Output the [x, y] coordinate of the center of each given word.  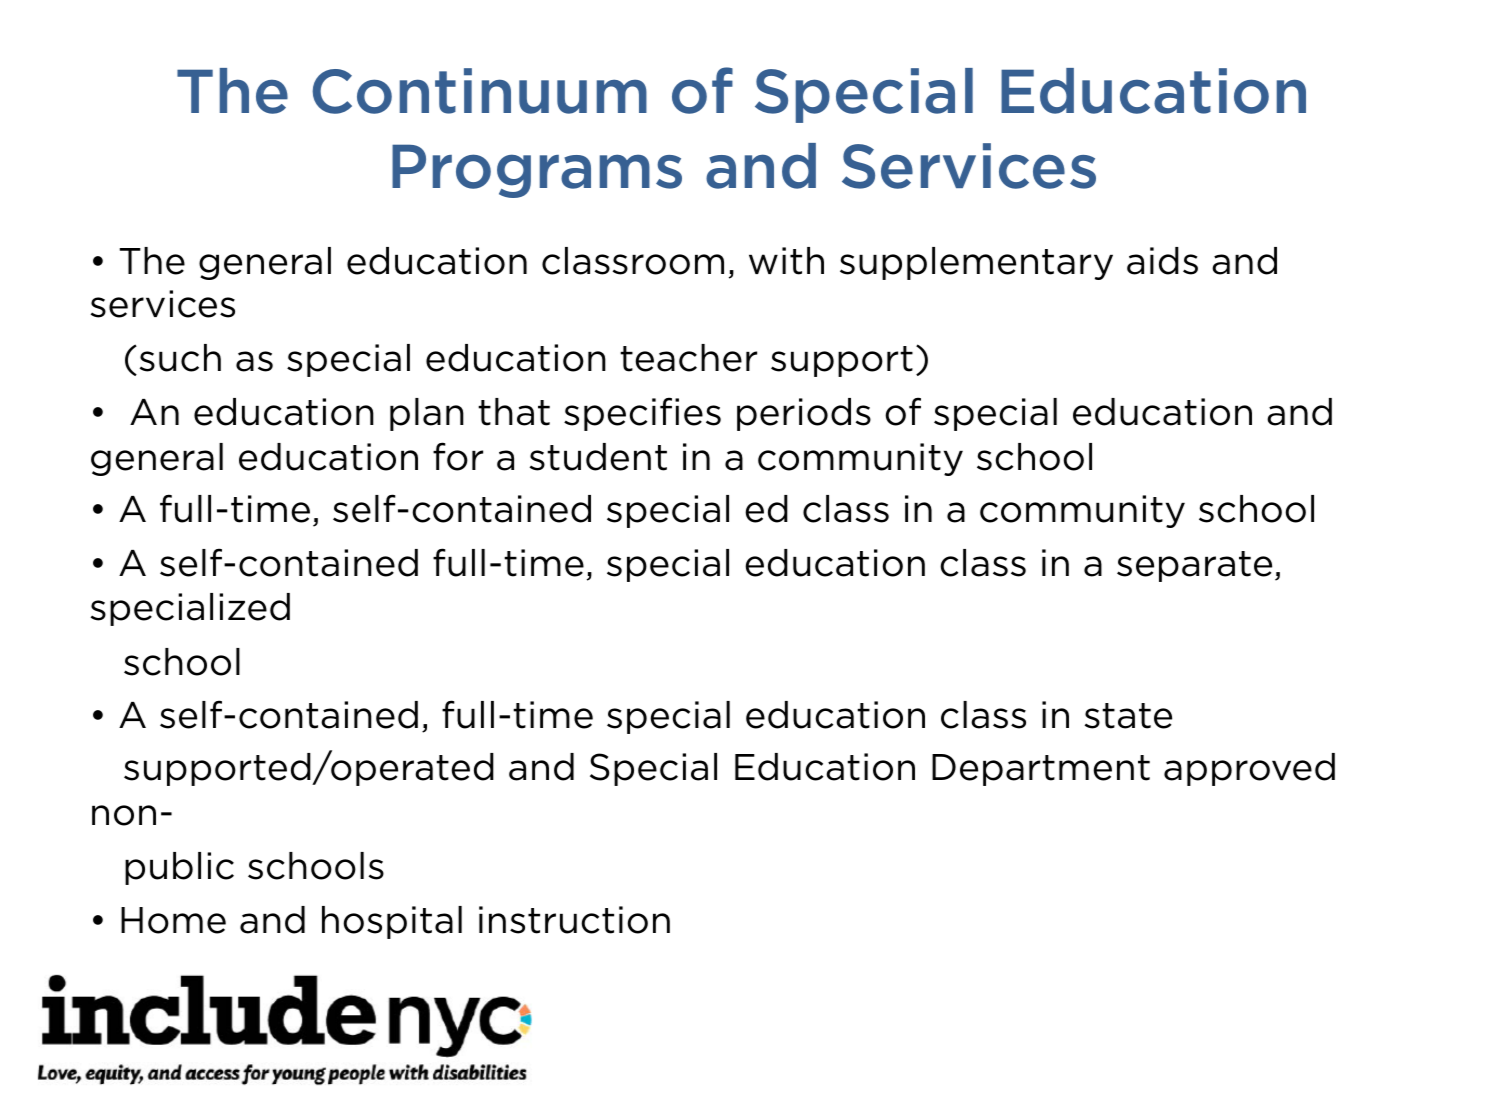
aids [1162, 261]
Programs [537, 171]
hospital [392, 922]
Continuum [479, 91]
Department [1041, 770]
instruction [574, 920]
